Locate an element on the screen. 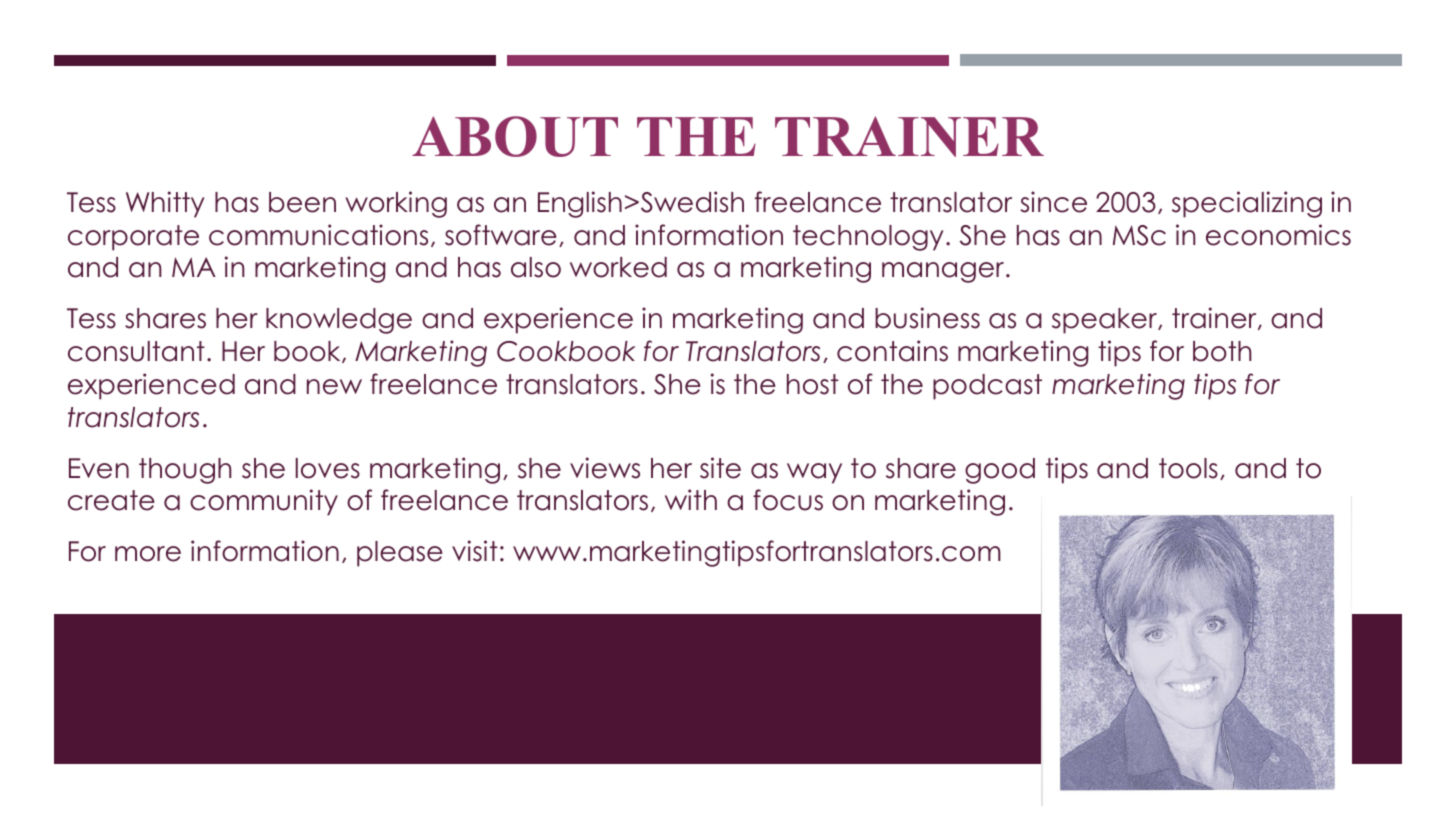 The image size is (1456, 819). more is located at coordinates (148, 554).
